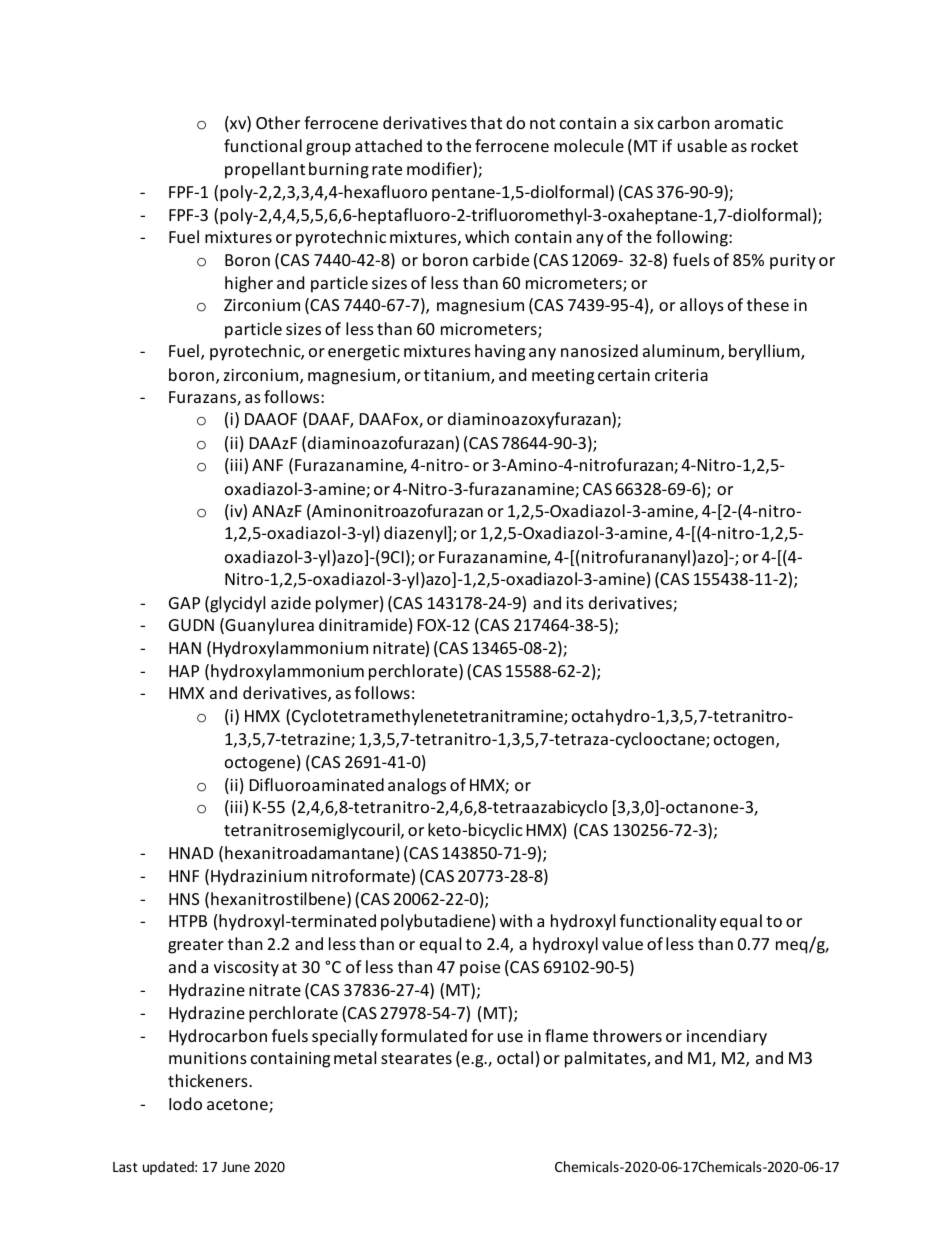 This document has height=1233, width=952. Describe the element at coordinates (575, 603) in the document. I see `its` at that location.
